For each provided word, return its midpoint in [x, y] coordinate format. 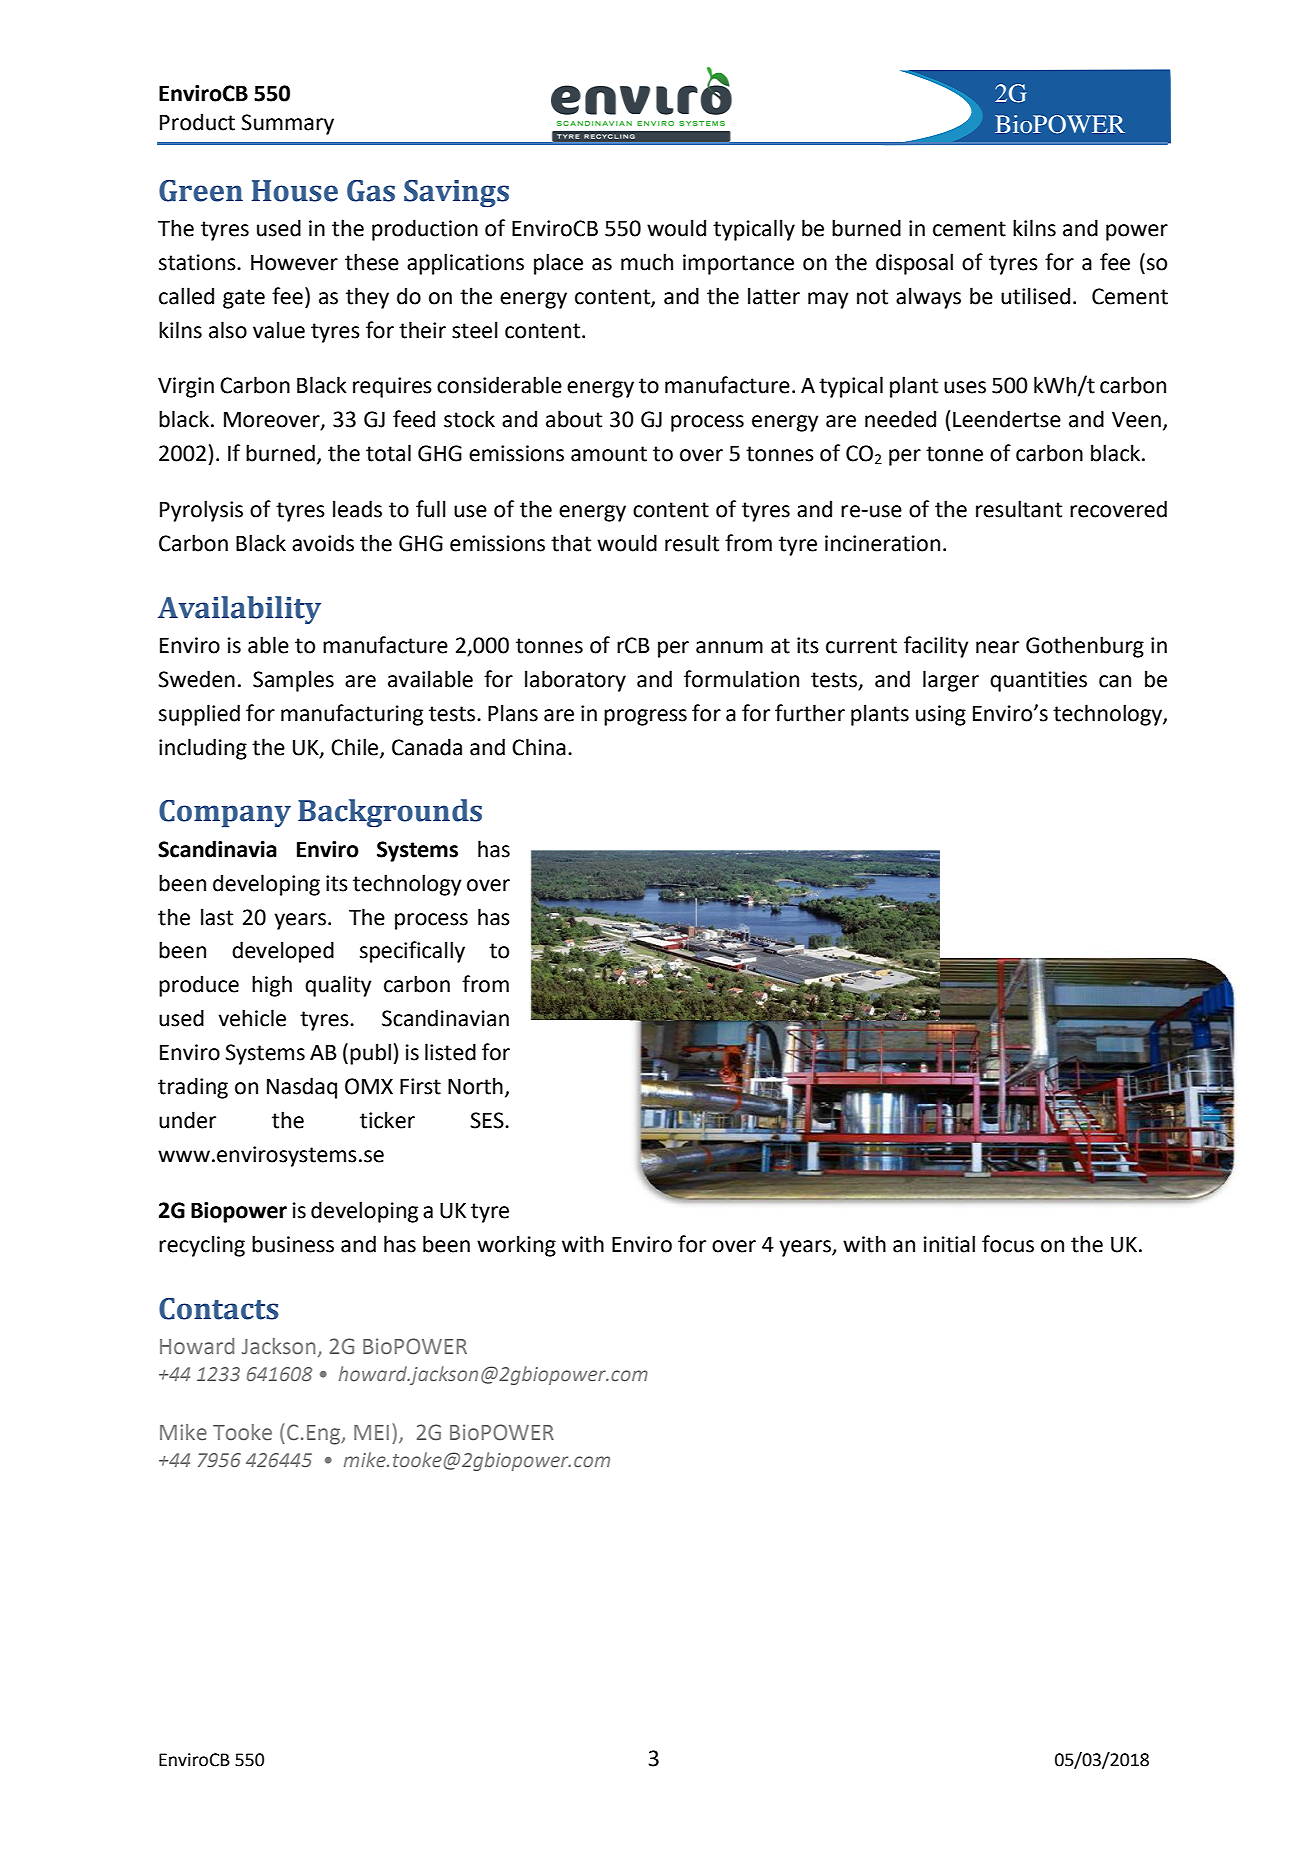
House [295, 191]
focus [1008, 1244]
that [571, 543]
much [647, 262]
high [272, 986]
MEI [371, 1432]
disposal [914, 264]
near [997, 647]
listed [450, 1052]
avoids [323, 543]
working [516, 1246]
